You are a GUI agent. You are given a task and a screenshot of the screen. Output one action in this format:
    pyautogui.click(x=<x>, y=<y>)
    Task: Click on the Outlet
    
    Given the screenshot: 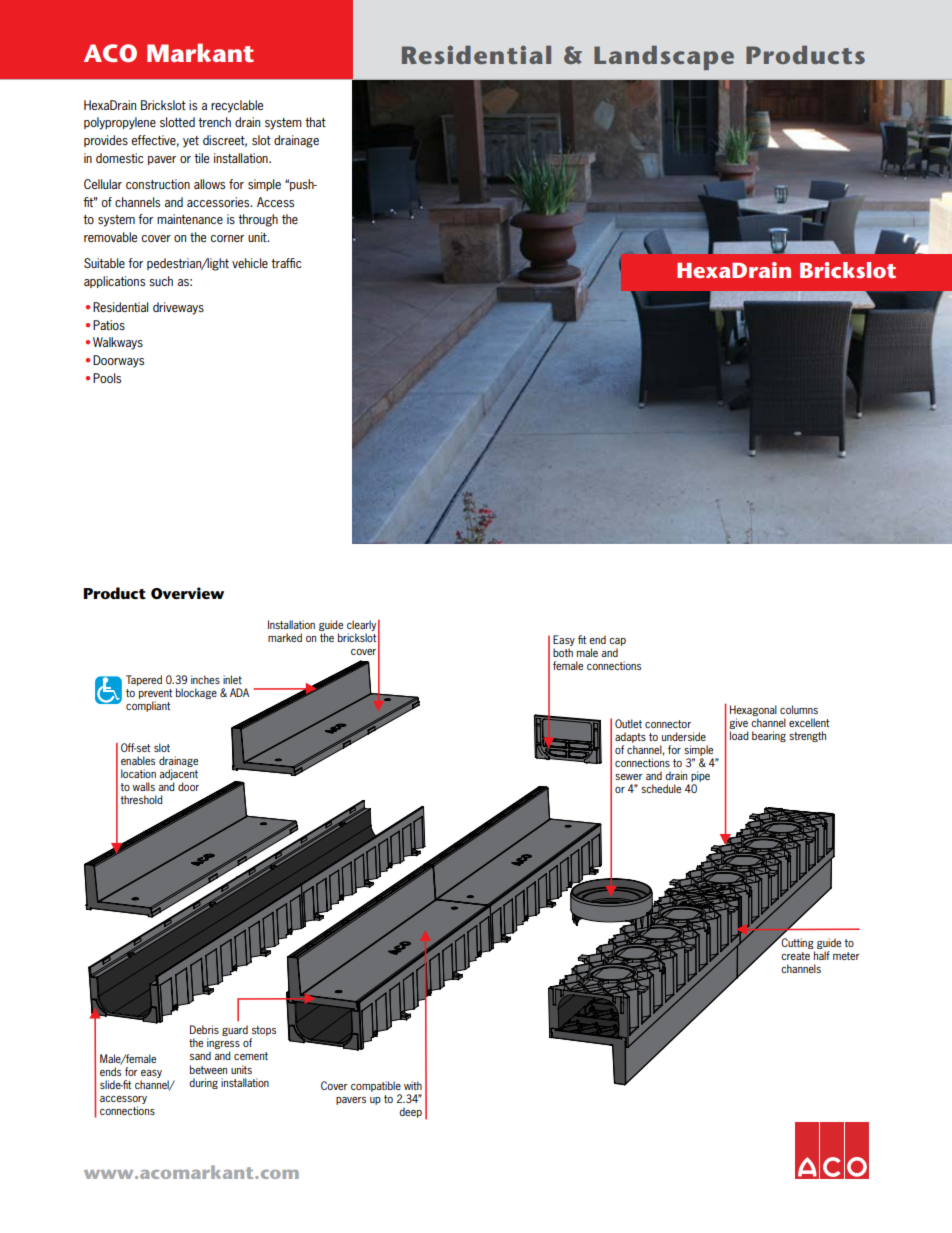 What is the action you would take?
    pyautogui.click(x=628, y=723)
